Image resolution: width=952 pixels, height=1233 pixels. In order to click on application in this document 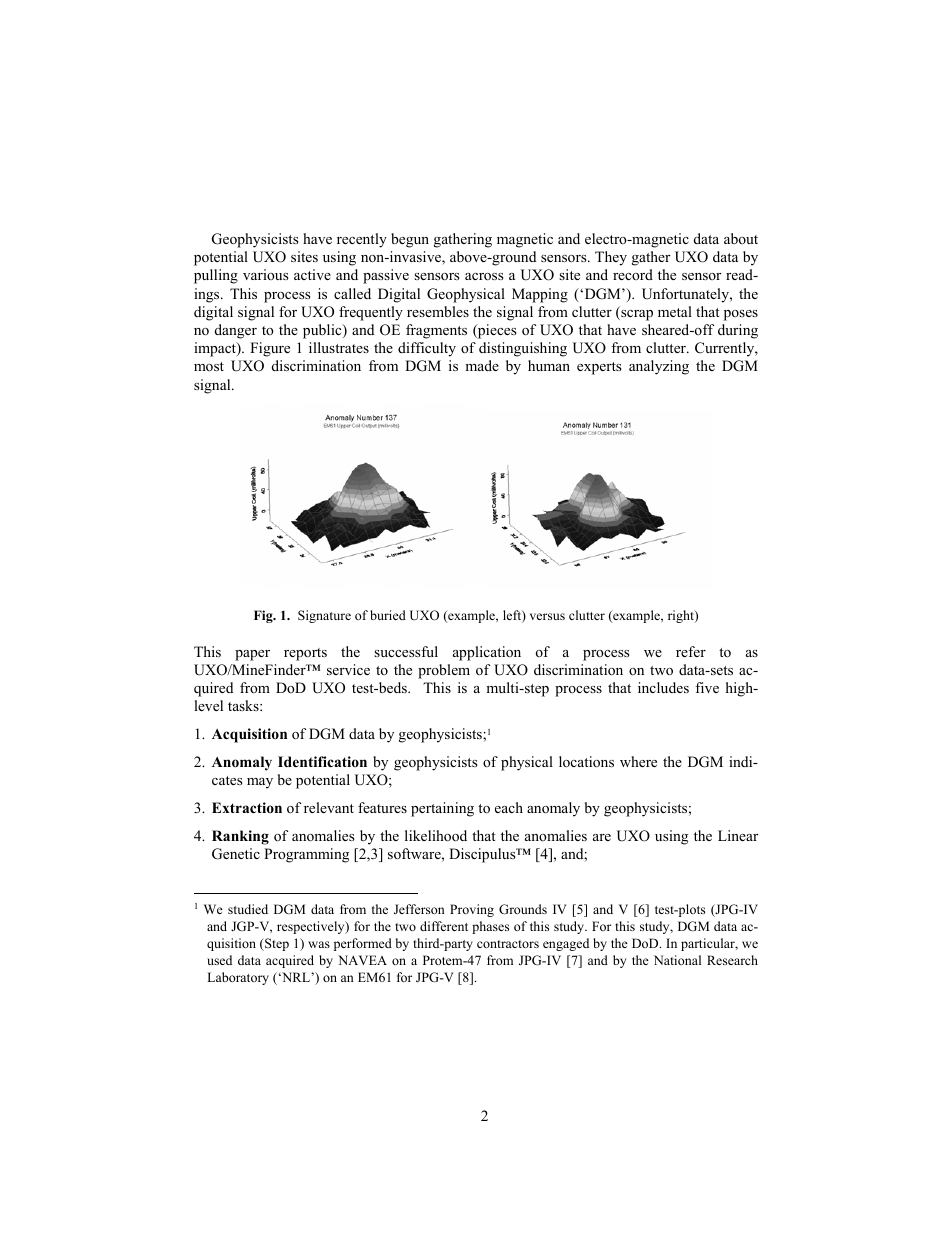, I will do `click(487, 653)`.
